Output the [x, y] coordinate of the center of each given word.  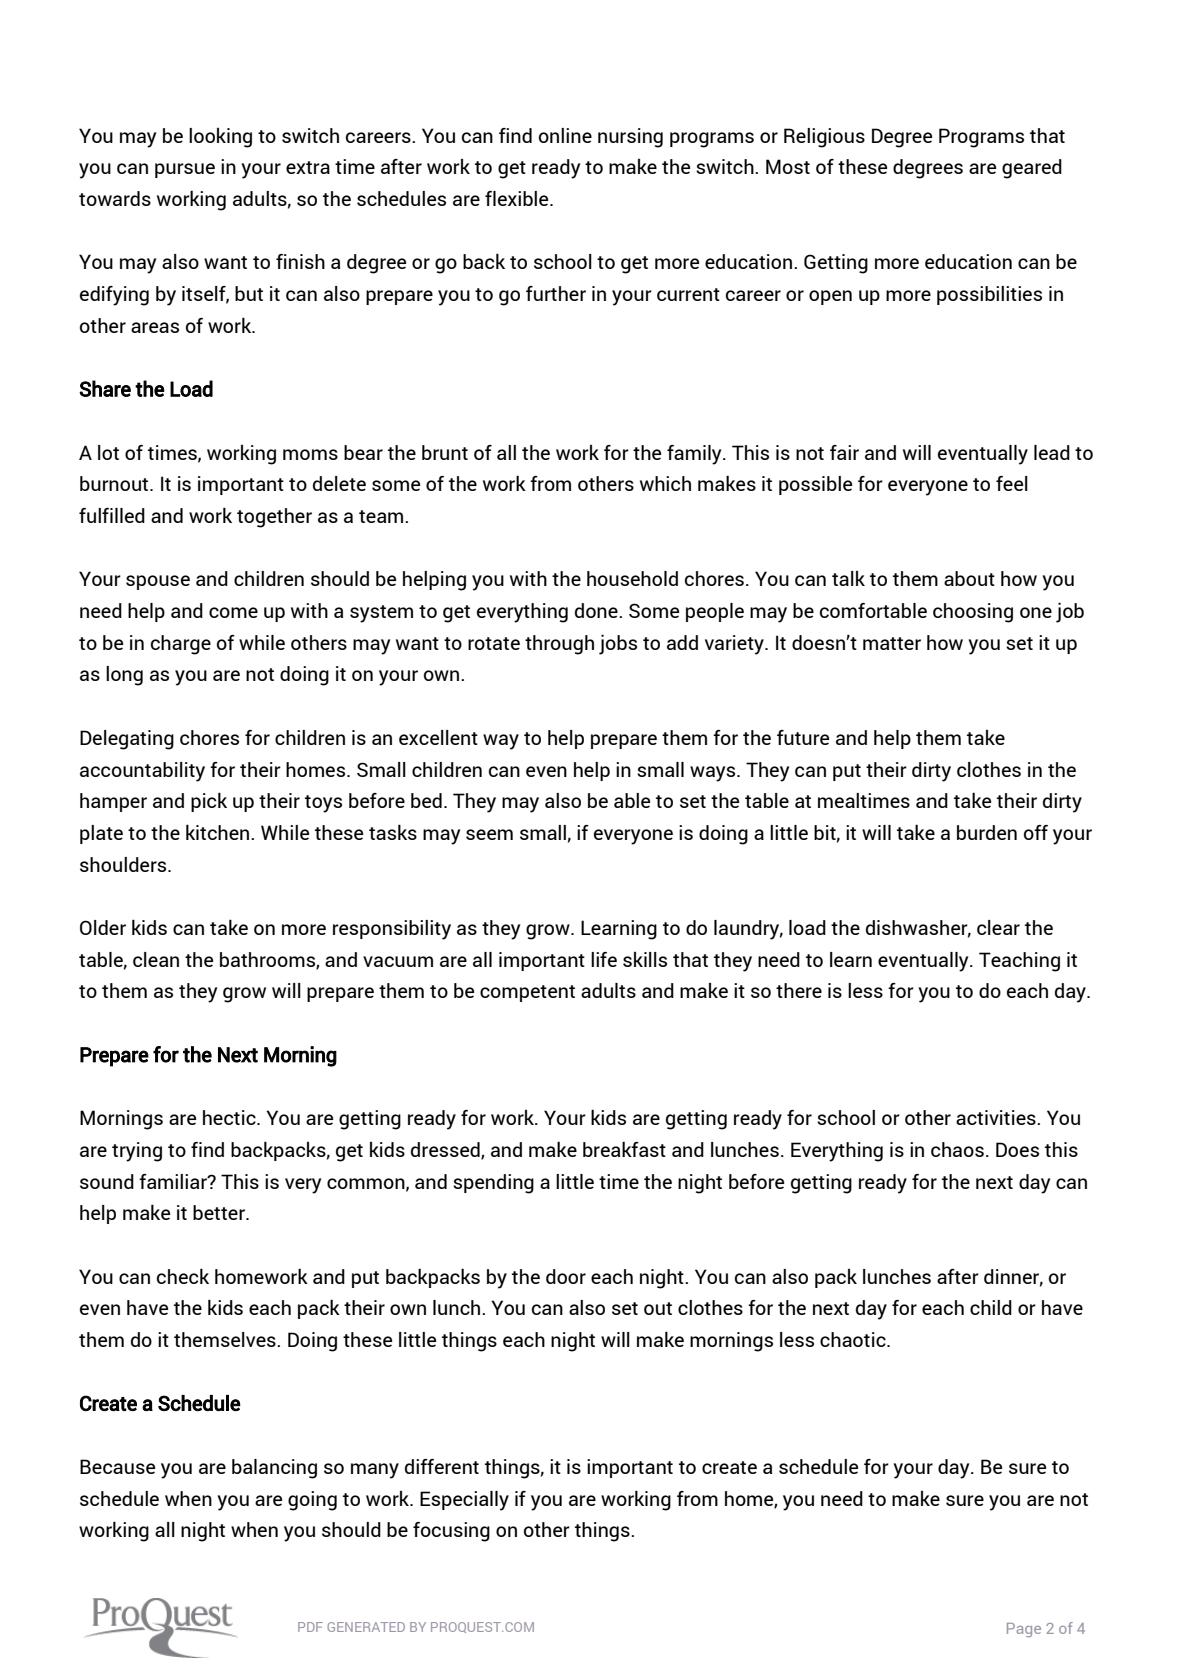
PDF [310, 1627]
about [969, 578]
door [566, 1276]
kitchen [219, 832]
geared [1032, 169]
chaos [957, 1149]
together [274, 518]
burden [987, 832]
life [604, 959]
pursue [185, 170]
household [632, 578]
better [220, 1212]
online [565, 135]
